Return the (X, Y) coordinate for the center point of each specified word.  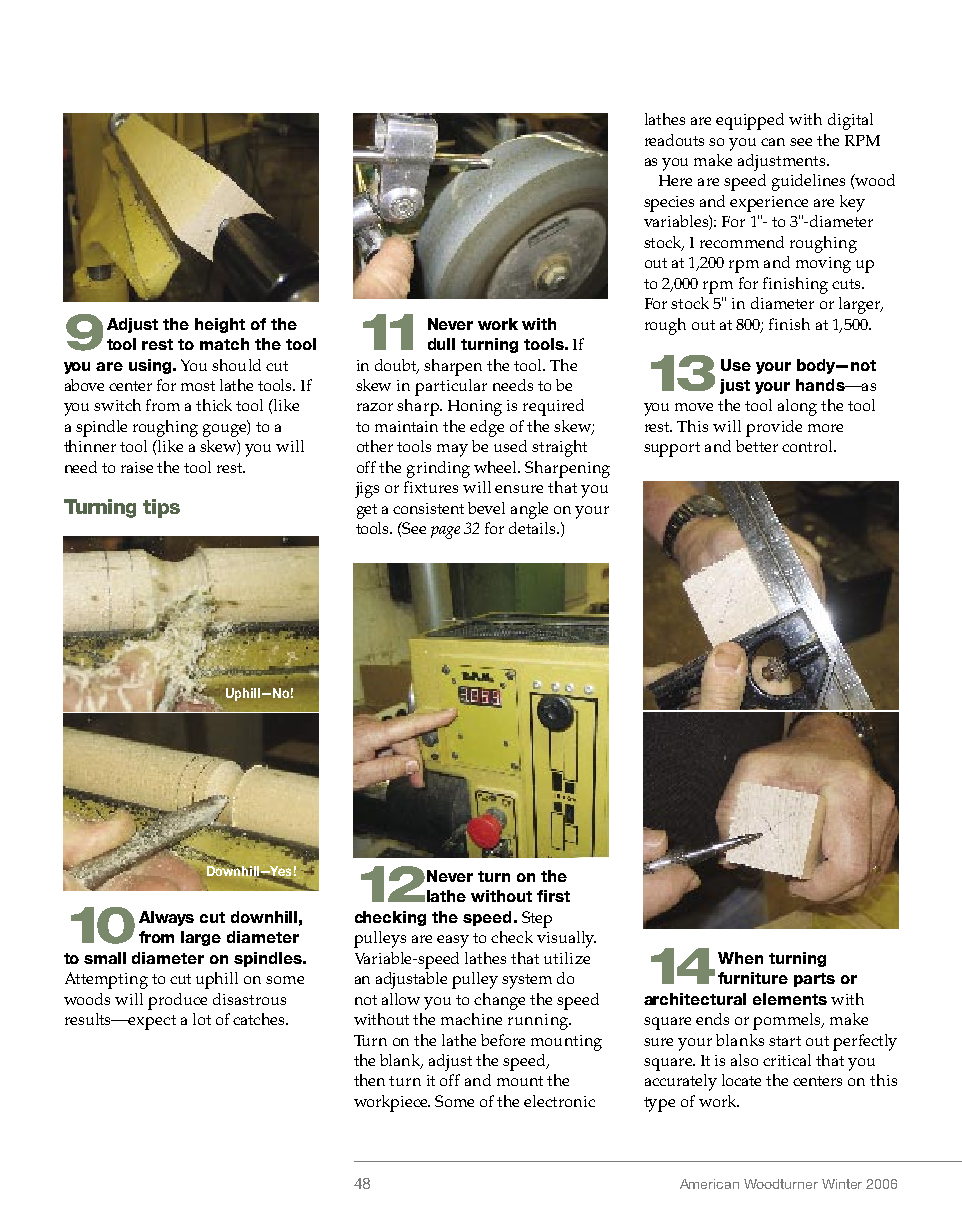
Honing (475, 408)
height (220, 325)
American (709, 1184)
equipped (750, 121)
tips (161, 508)
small (105, 958)
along (797, 407)
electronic (559, 1101)
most (198, 386)
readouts (674, 140)
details (534, 528)
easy (453, 941)
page (445, 532)
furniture (753, 978)
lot (202, 1019)
